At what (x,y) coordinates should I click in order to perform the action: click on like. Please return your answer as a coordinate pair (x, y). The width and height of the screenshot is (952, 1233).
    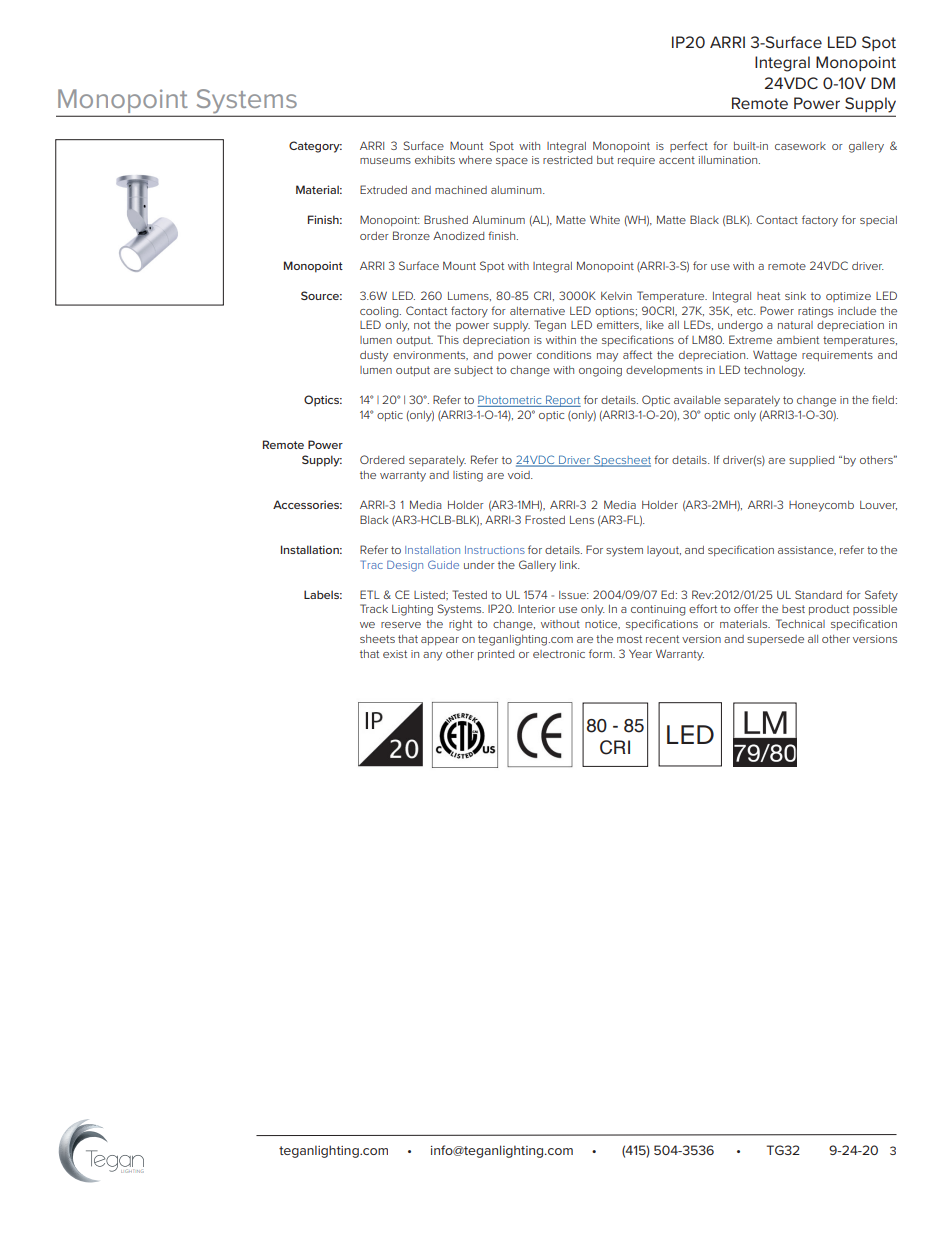
    Looking at the image, I should click on (655, 325).
